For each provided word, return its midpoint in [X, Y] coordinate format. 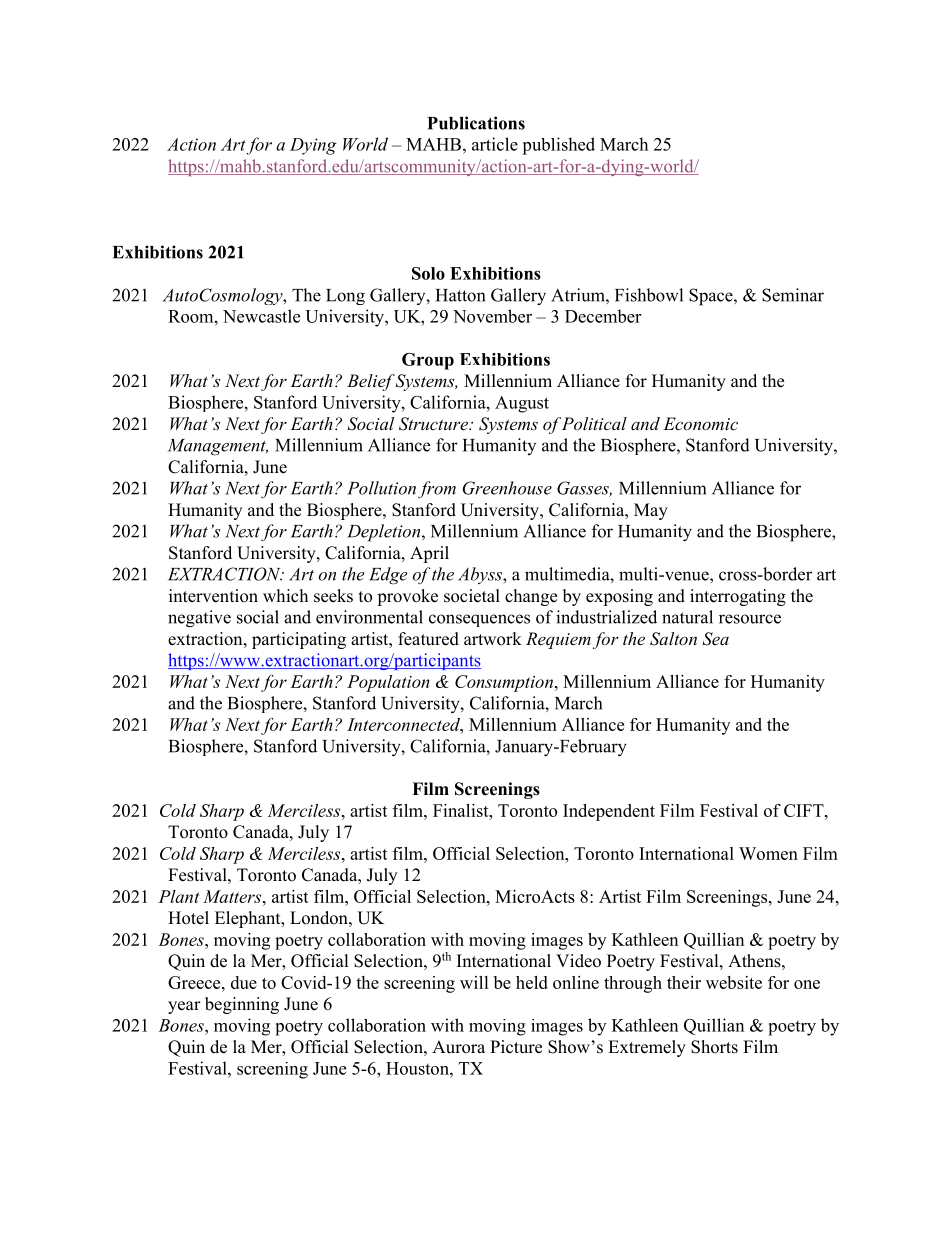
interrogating [738, 597]
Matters [233, 896]
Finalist [462, 810]
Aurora [458, 1047]
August [522, 404]
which [285, 596]
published [558, 146]
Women [768, 853]
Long [345, 297]
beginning [242, 1005]
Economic [700, 423]
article [495, 144]
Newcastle [261, 316]
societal [472, 596]
